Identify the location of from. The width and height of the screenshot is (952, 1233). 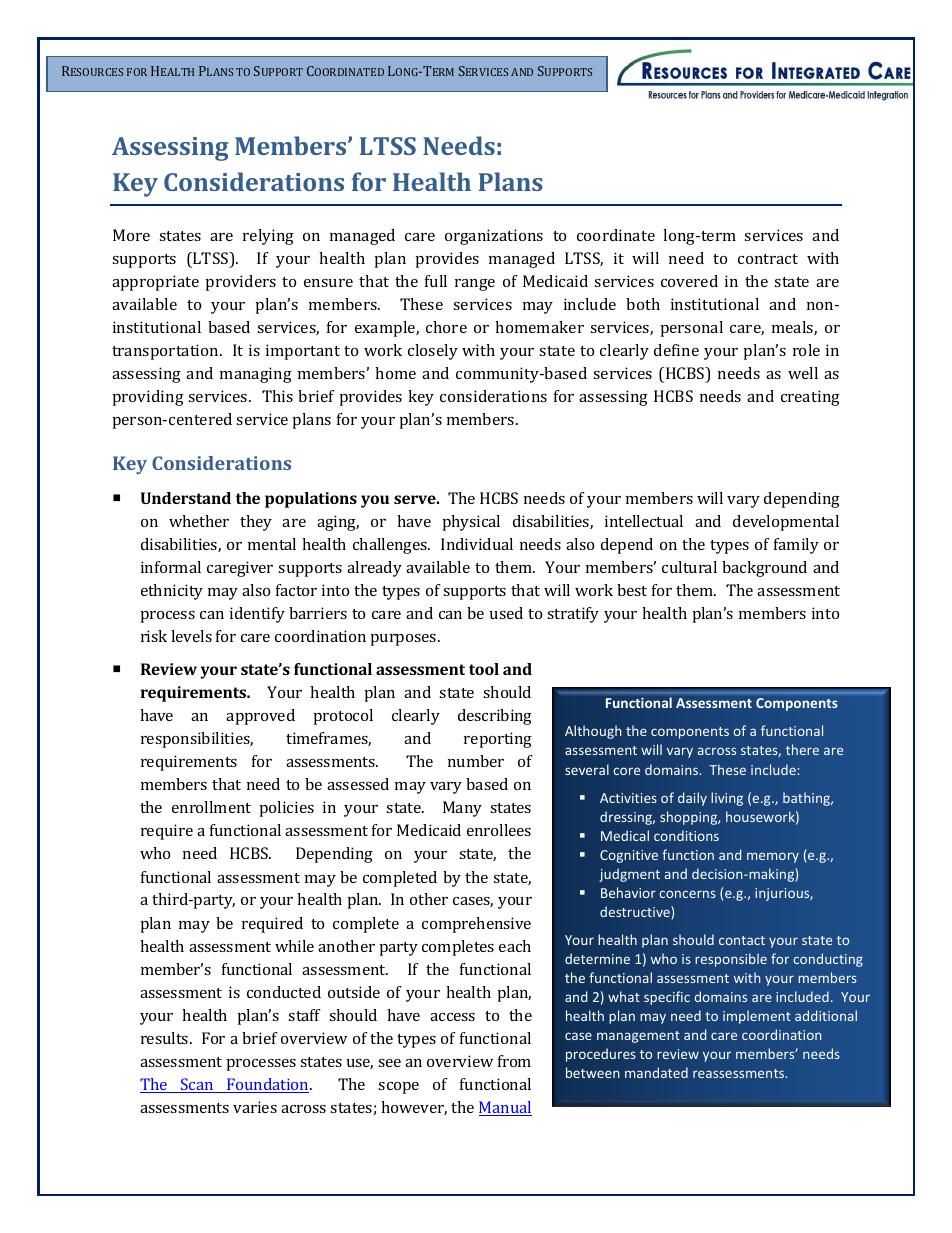
(514, 1061).
